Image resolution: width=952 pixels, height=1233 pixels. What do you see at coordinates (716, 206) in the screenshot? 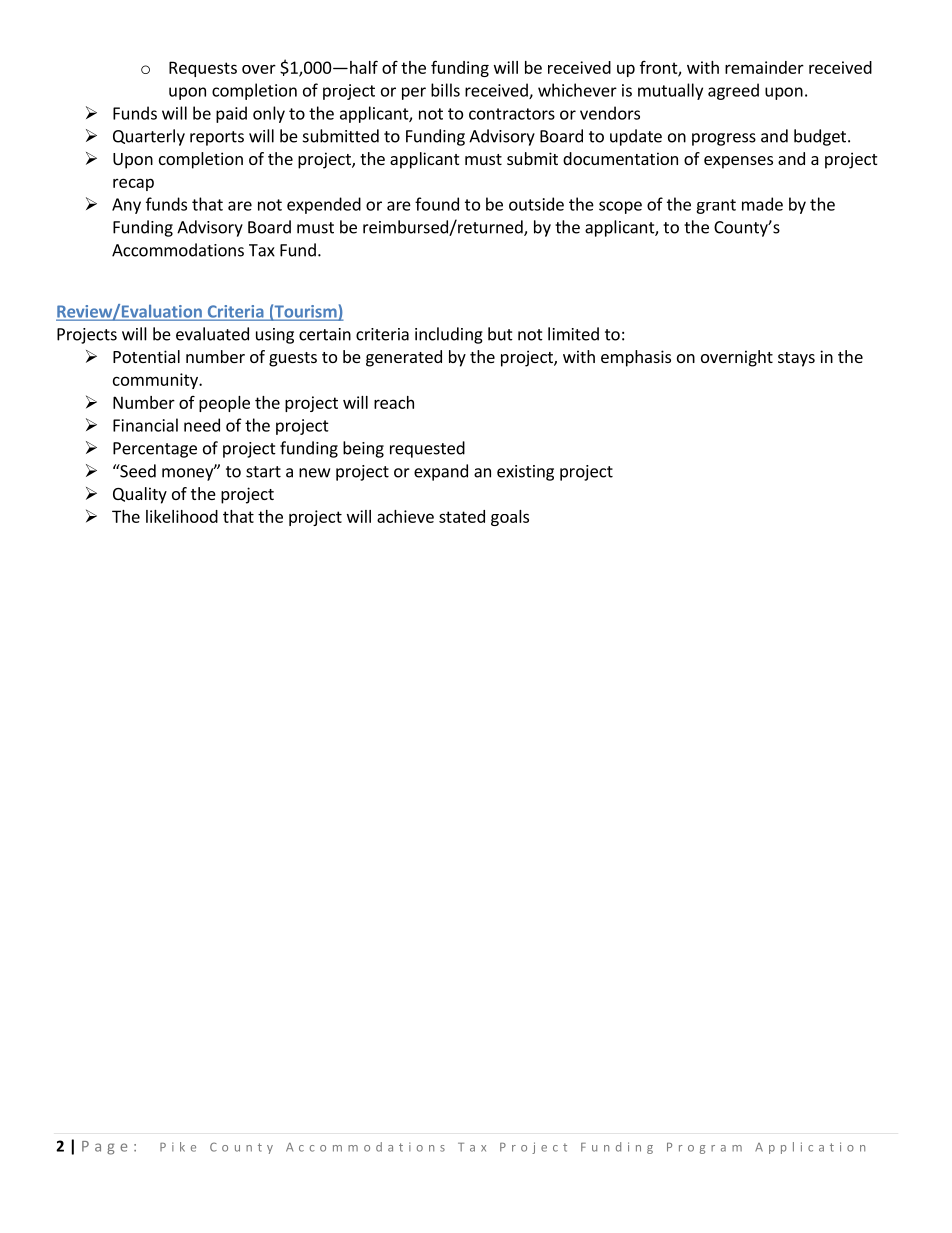
I see `grant` at bounding box center [716, 206].
